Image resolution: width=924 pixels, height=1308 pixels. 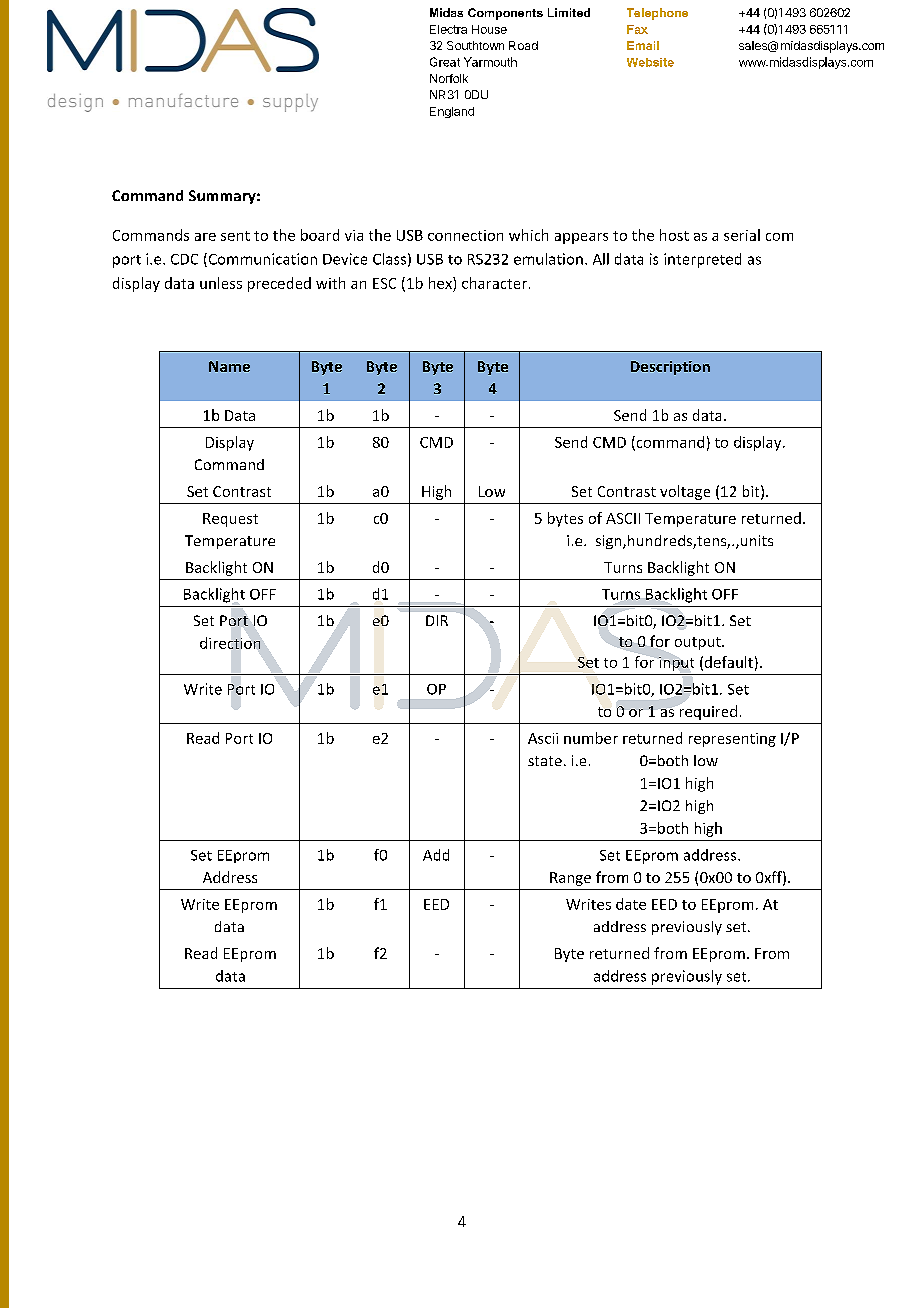 I want to click on direction, so click(x=230, y=643).
